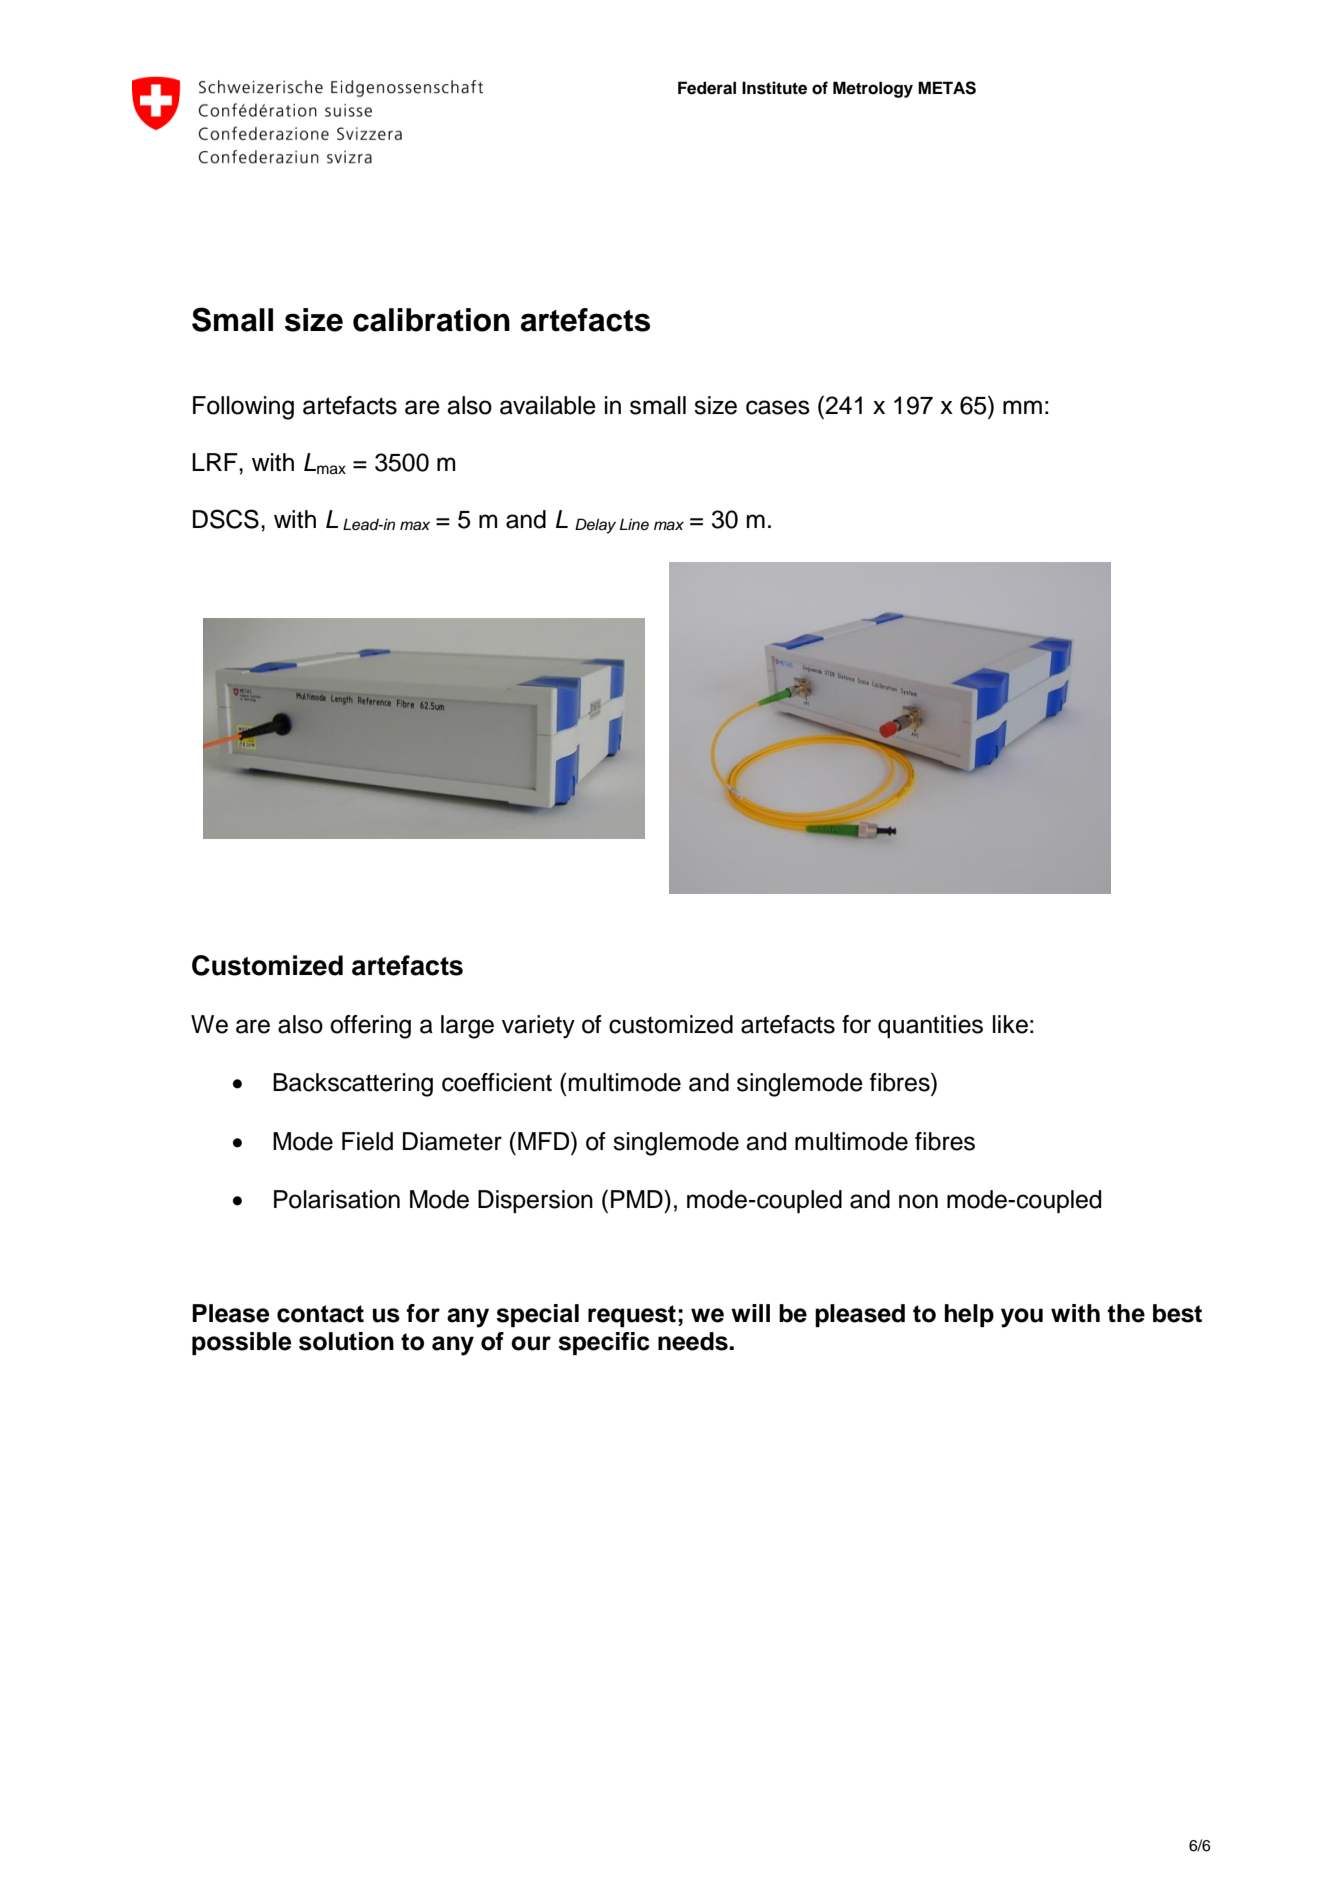 The width and height of the screenshot is (1338, 1893). Describe the element at coordinates (707, 88) in the screenshot. I see `Federal` at that location.
